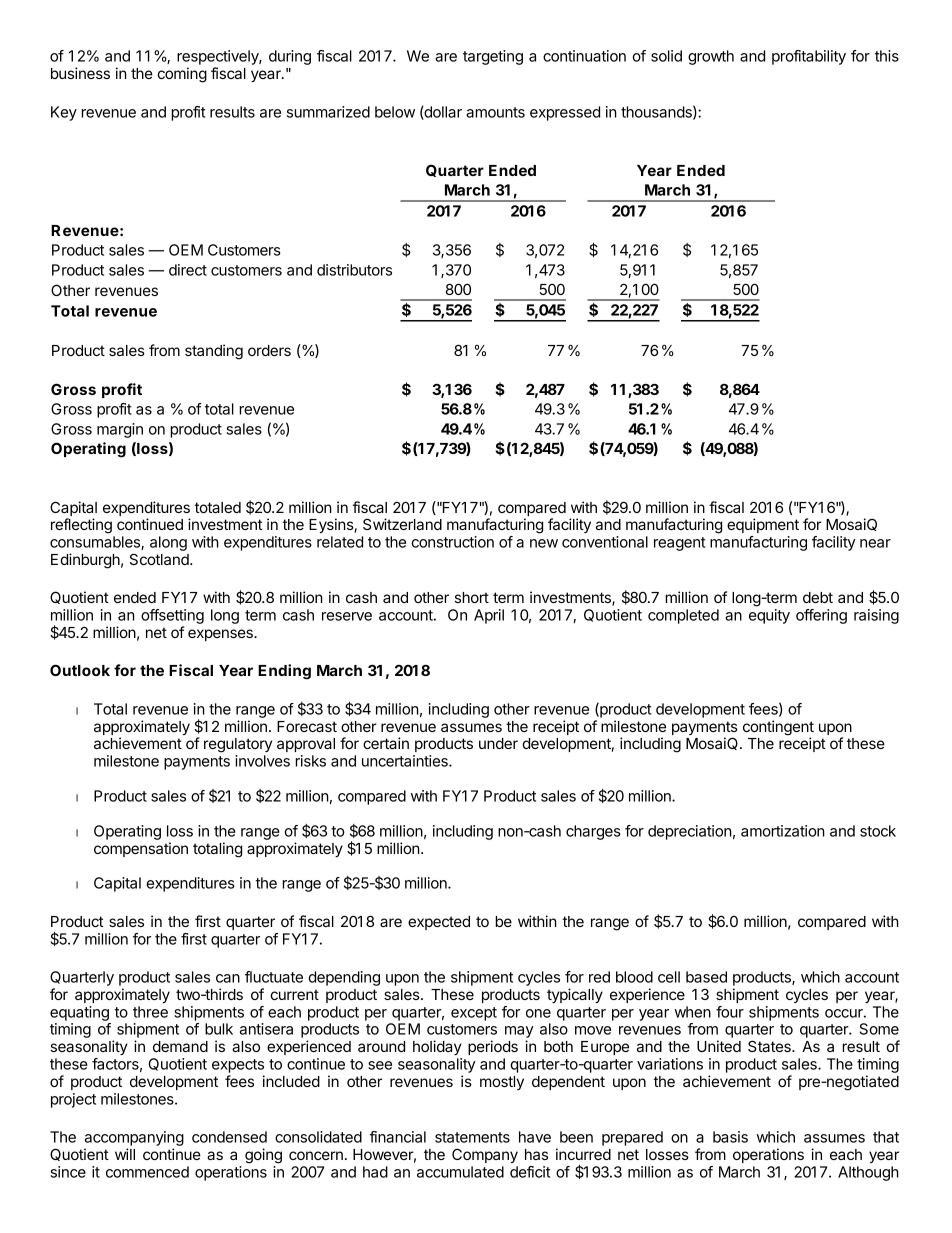  Describe the element at coordinates (402, 524) in the document. I see `Switzerland` at that location.
